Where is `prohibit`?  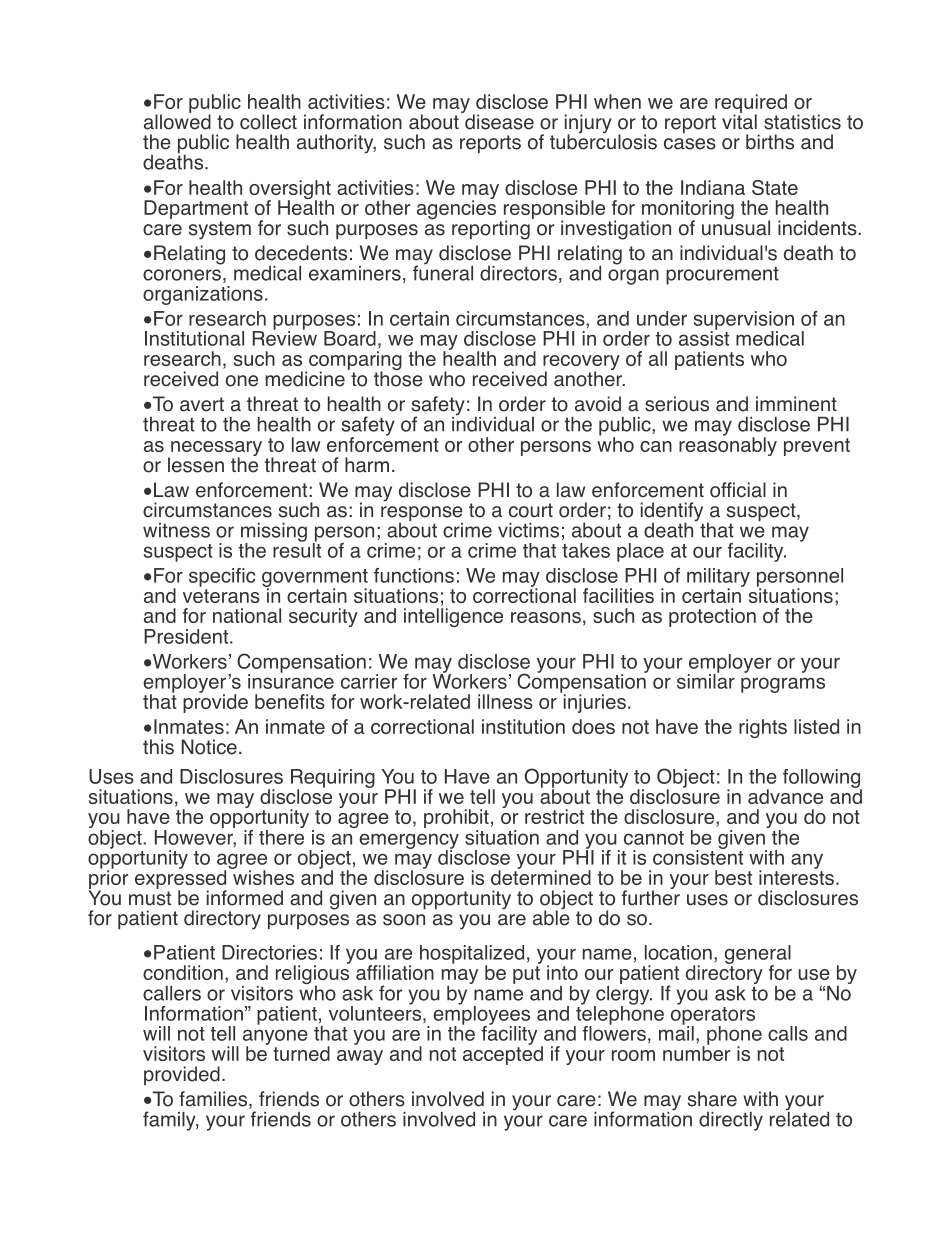 prohibit is located at coordinates (456, 820).
